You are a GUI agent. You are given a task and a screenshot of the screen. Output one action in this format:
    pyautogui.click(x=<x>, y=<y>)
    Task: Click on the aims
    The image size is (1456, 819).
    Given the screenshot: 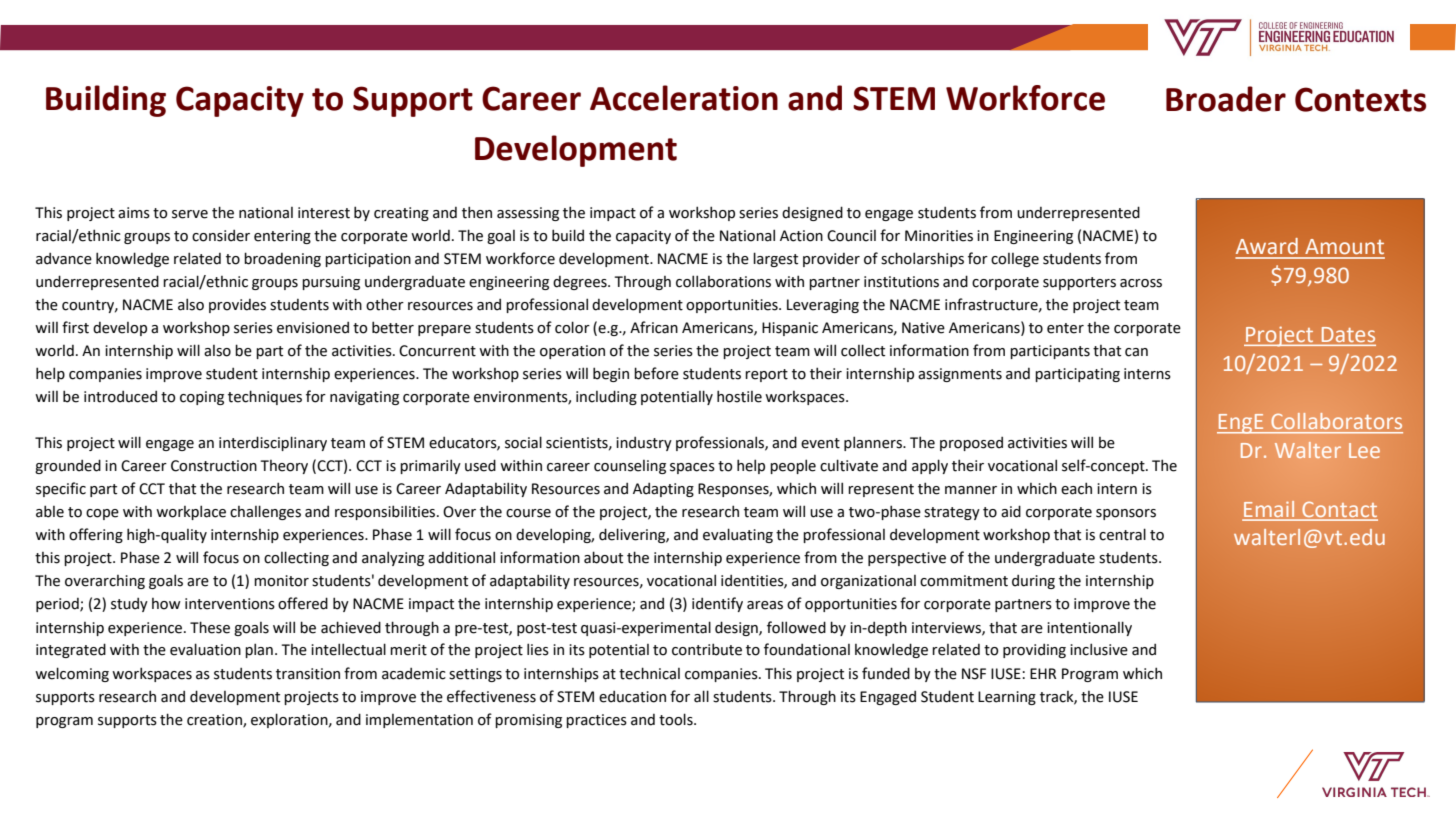 What is the action you would take?
    pyautogui.click(x=134, y=213)
